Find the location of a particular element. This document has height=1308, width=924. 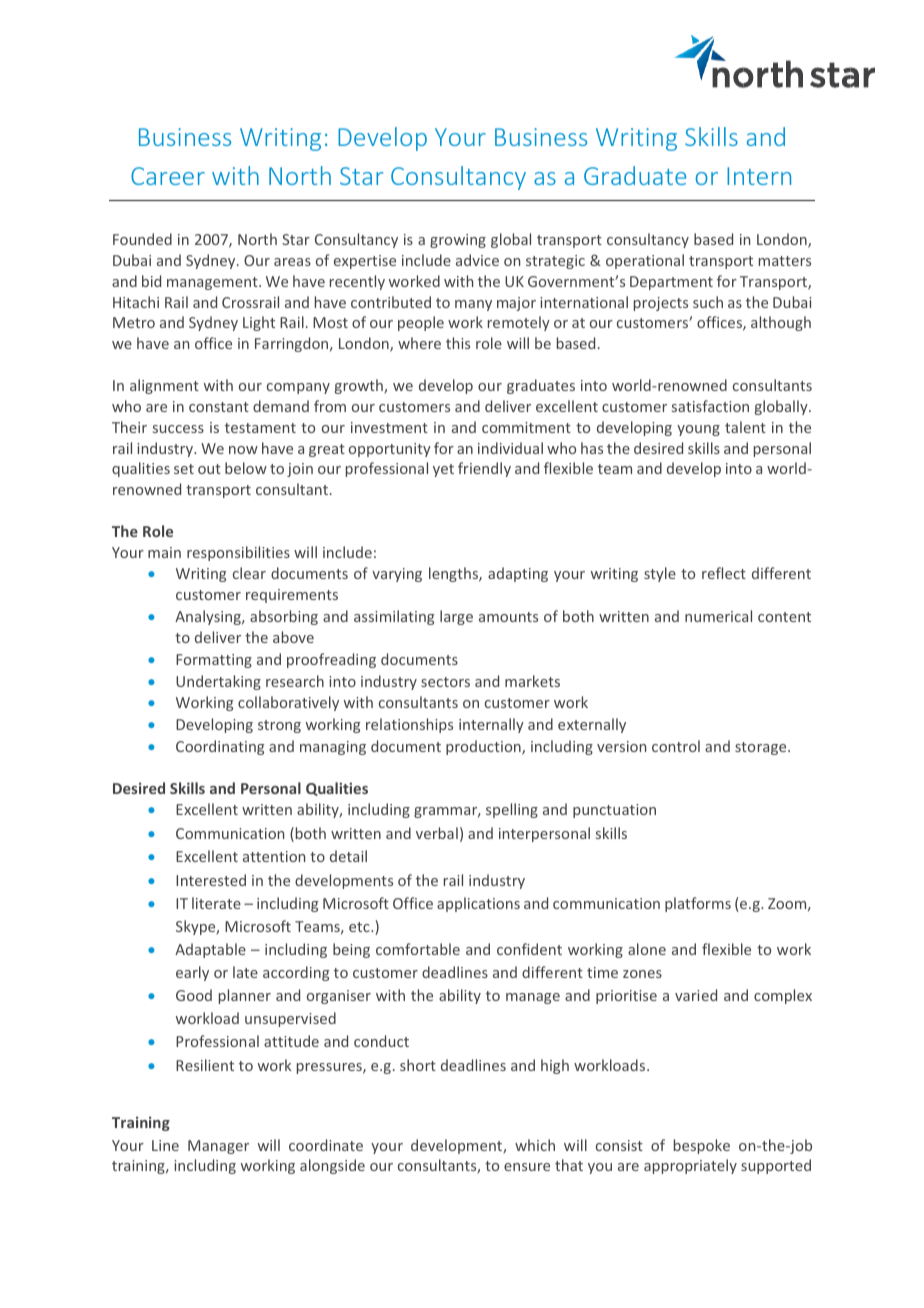

Resilient is located at coordinates (205, 1065).
